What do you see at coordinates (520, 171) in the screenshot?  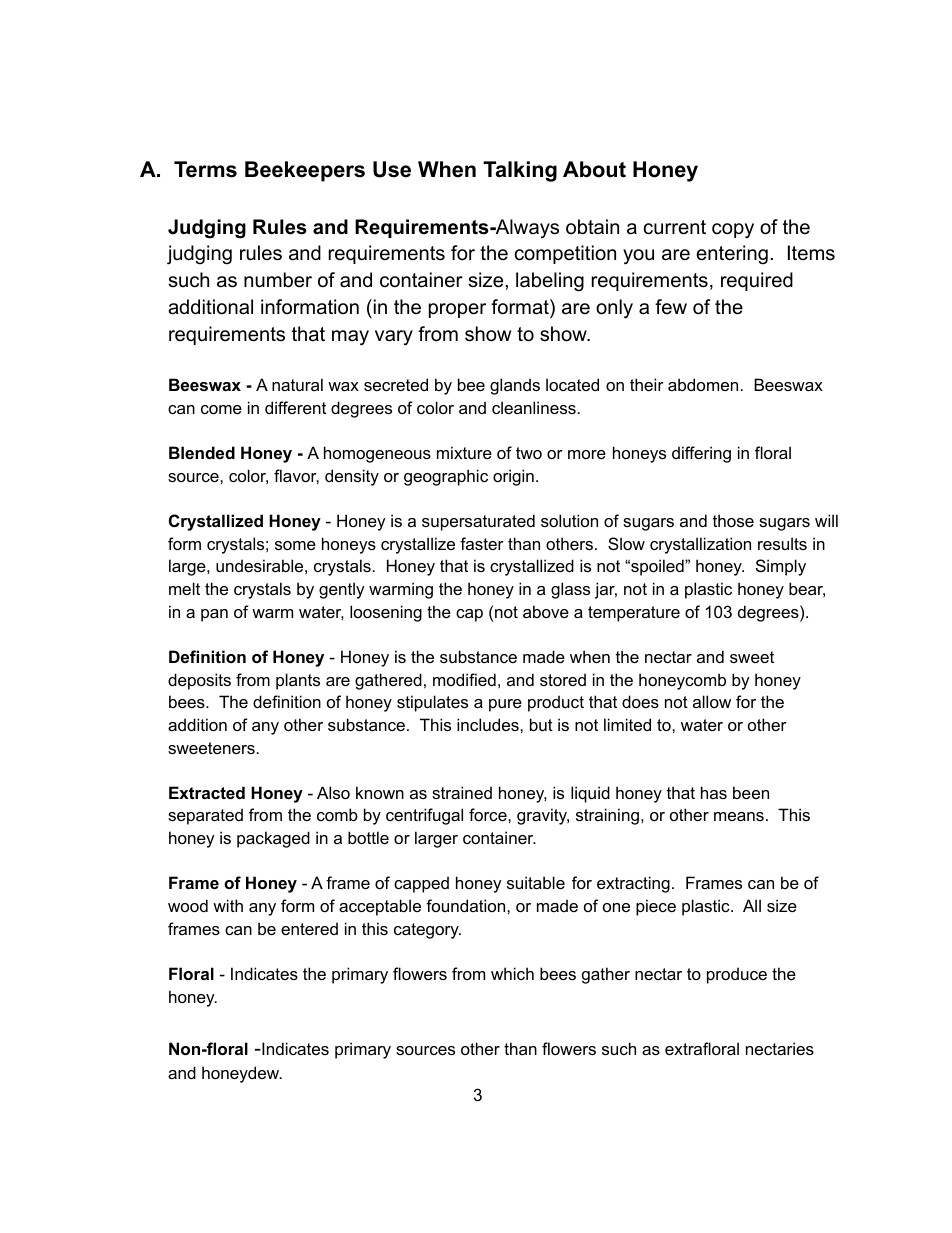 I see `Talking` at bounding box center [520, 171].
